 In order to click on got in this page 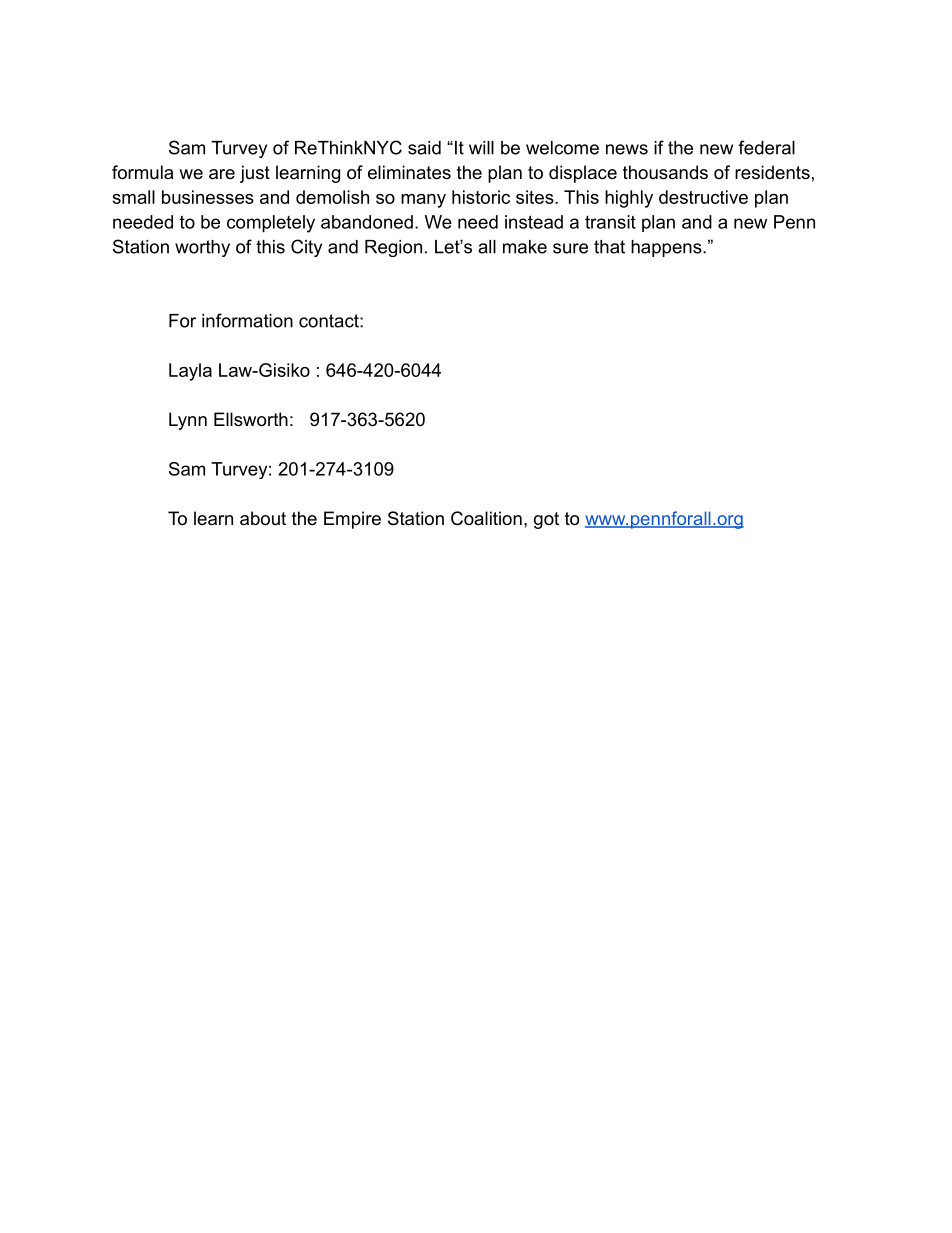, I will do `click(546, 520)`.
